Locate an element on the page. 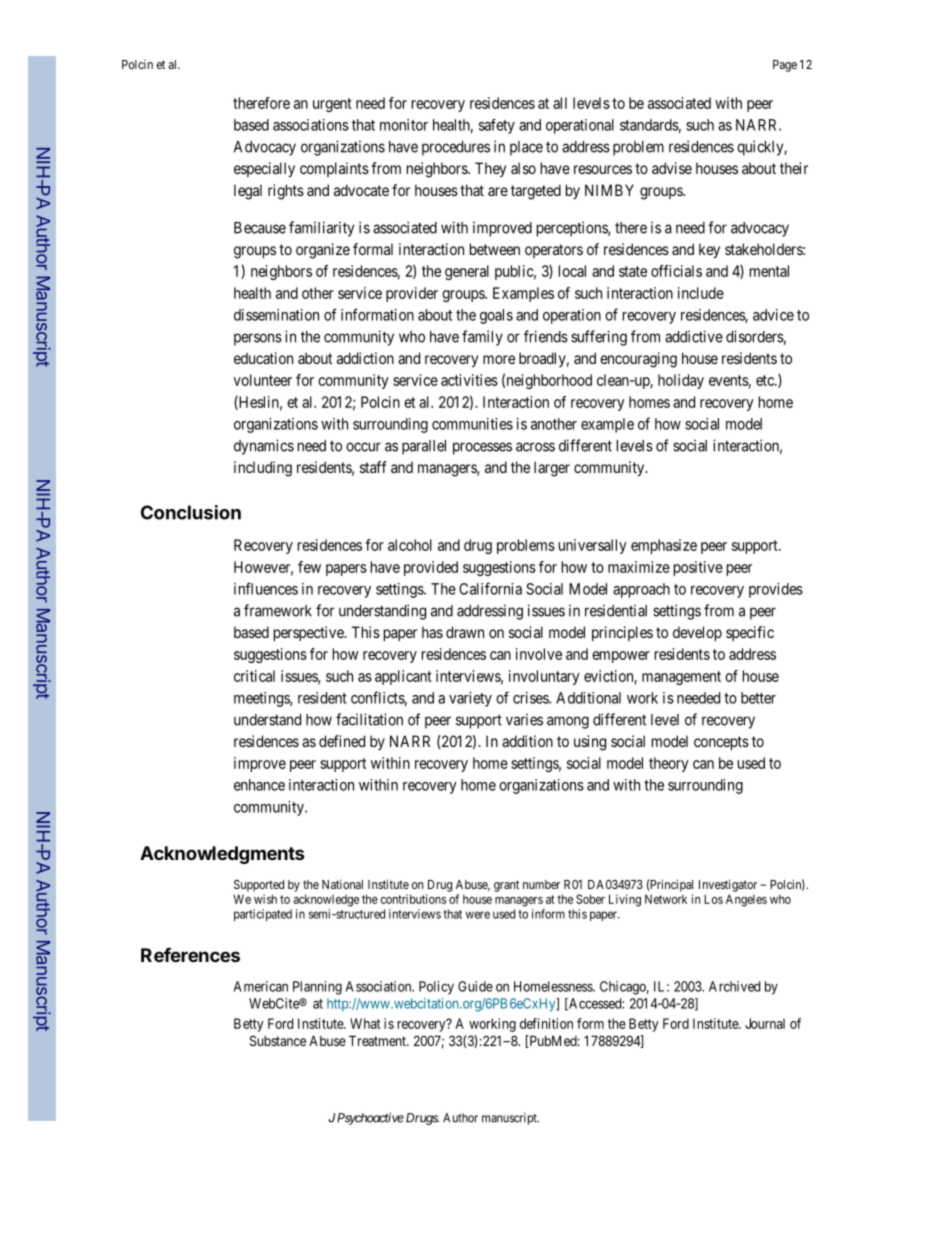  California is located at coordinates (490, 588).
